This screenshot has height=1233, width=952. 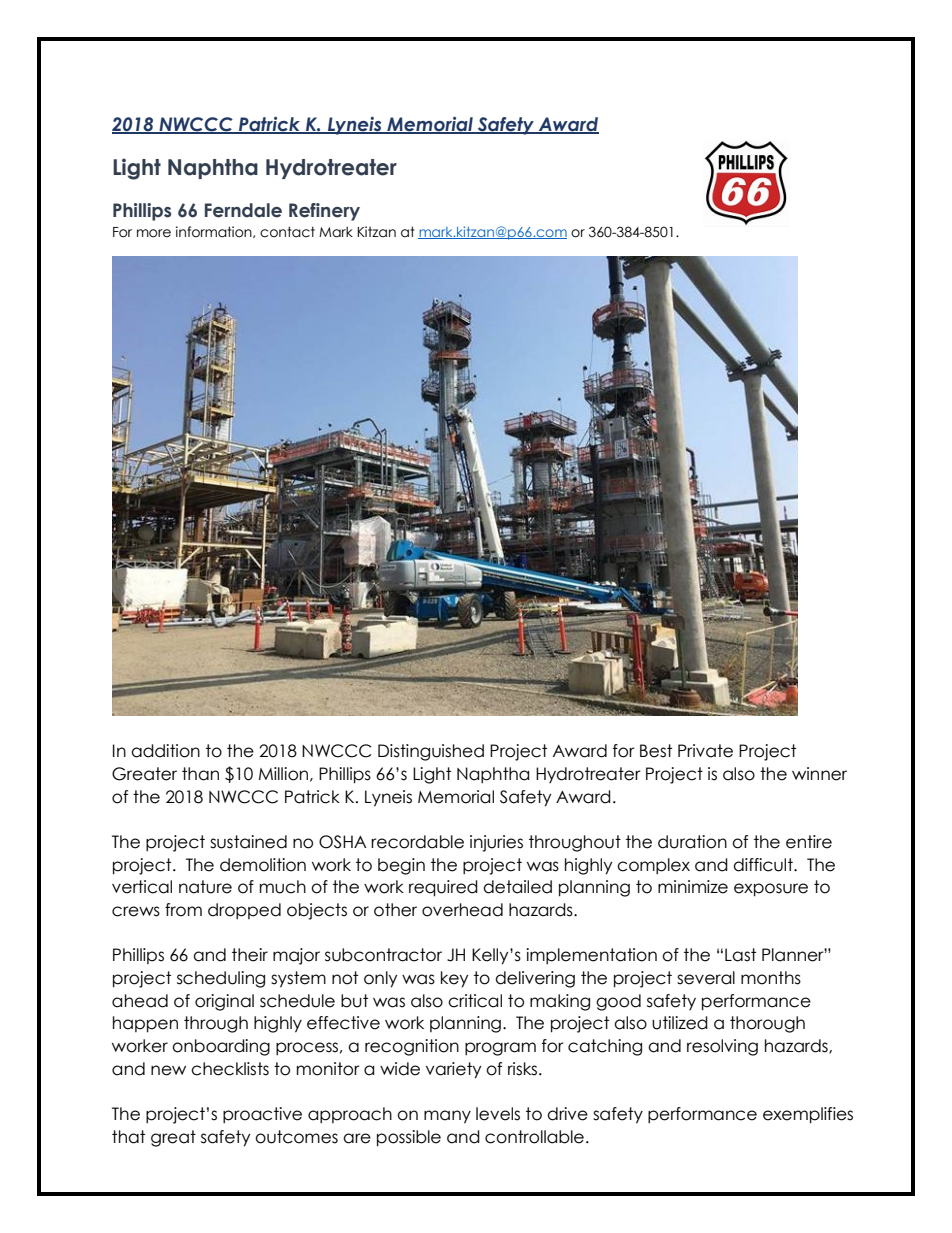 I want to click on addition, so click(x=165, y=751).
